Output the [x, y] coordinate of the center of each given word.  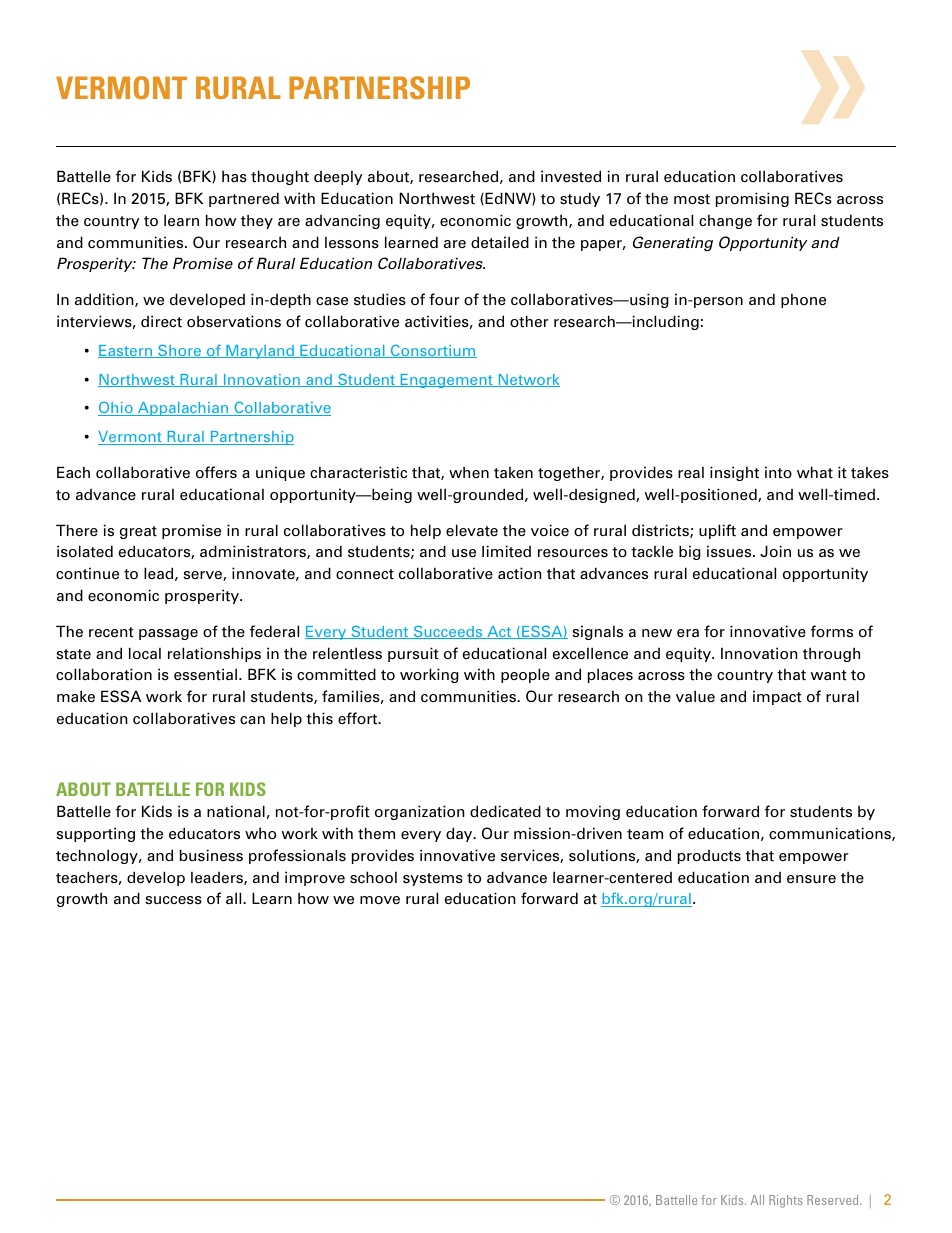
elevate [472, 530]
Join [775, 551]
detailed [500, 242]
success [174, 900]
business [211, 855]
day [460, 834]
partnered [244, 199]
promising [752, 199]
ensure [811, 879]
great [138, 532]
